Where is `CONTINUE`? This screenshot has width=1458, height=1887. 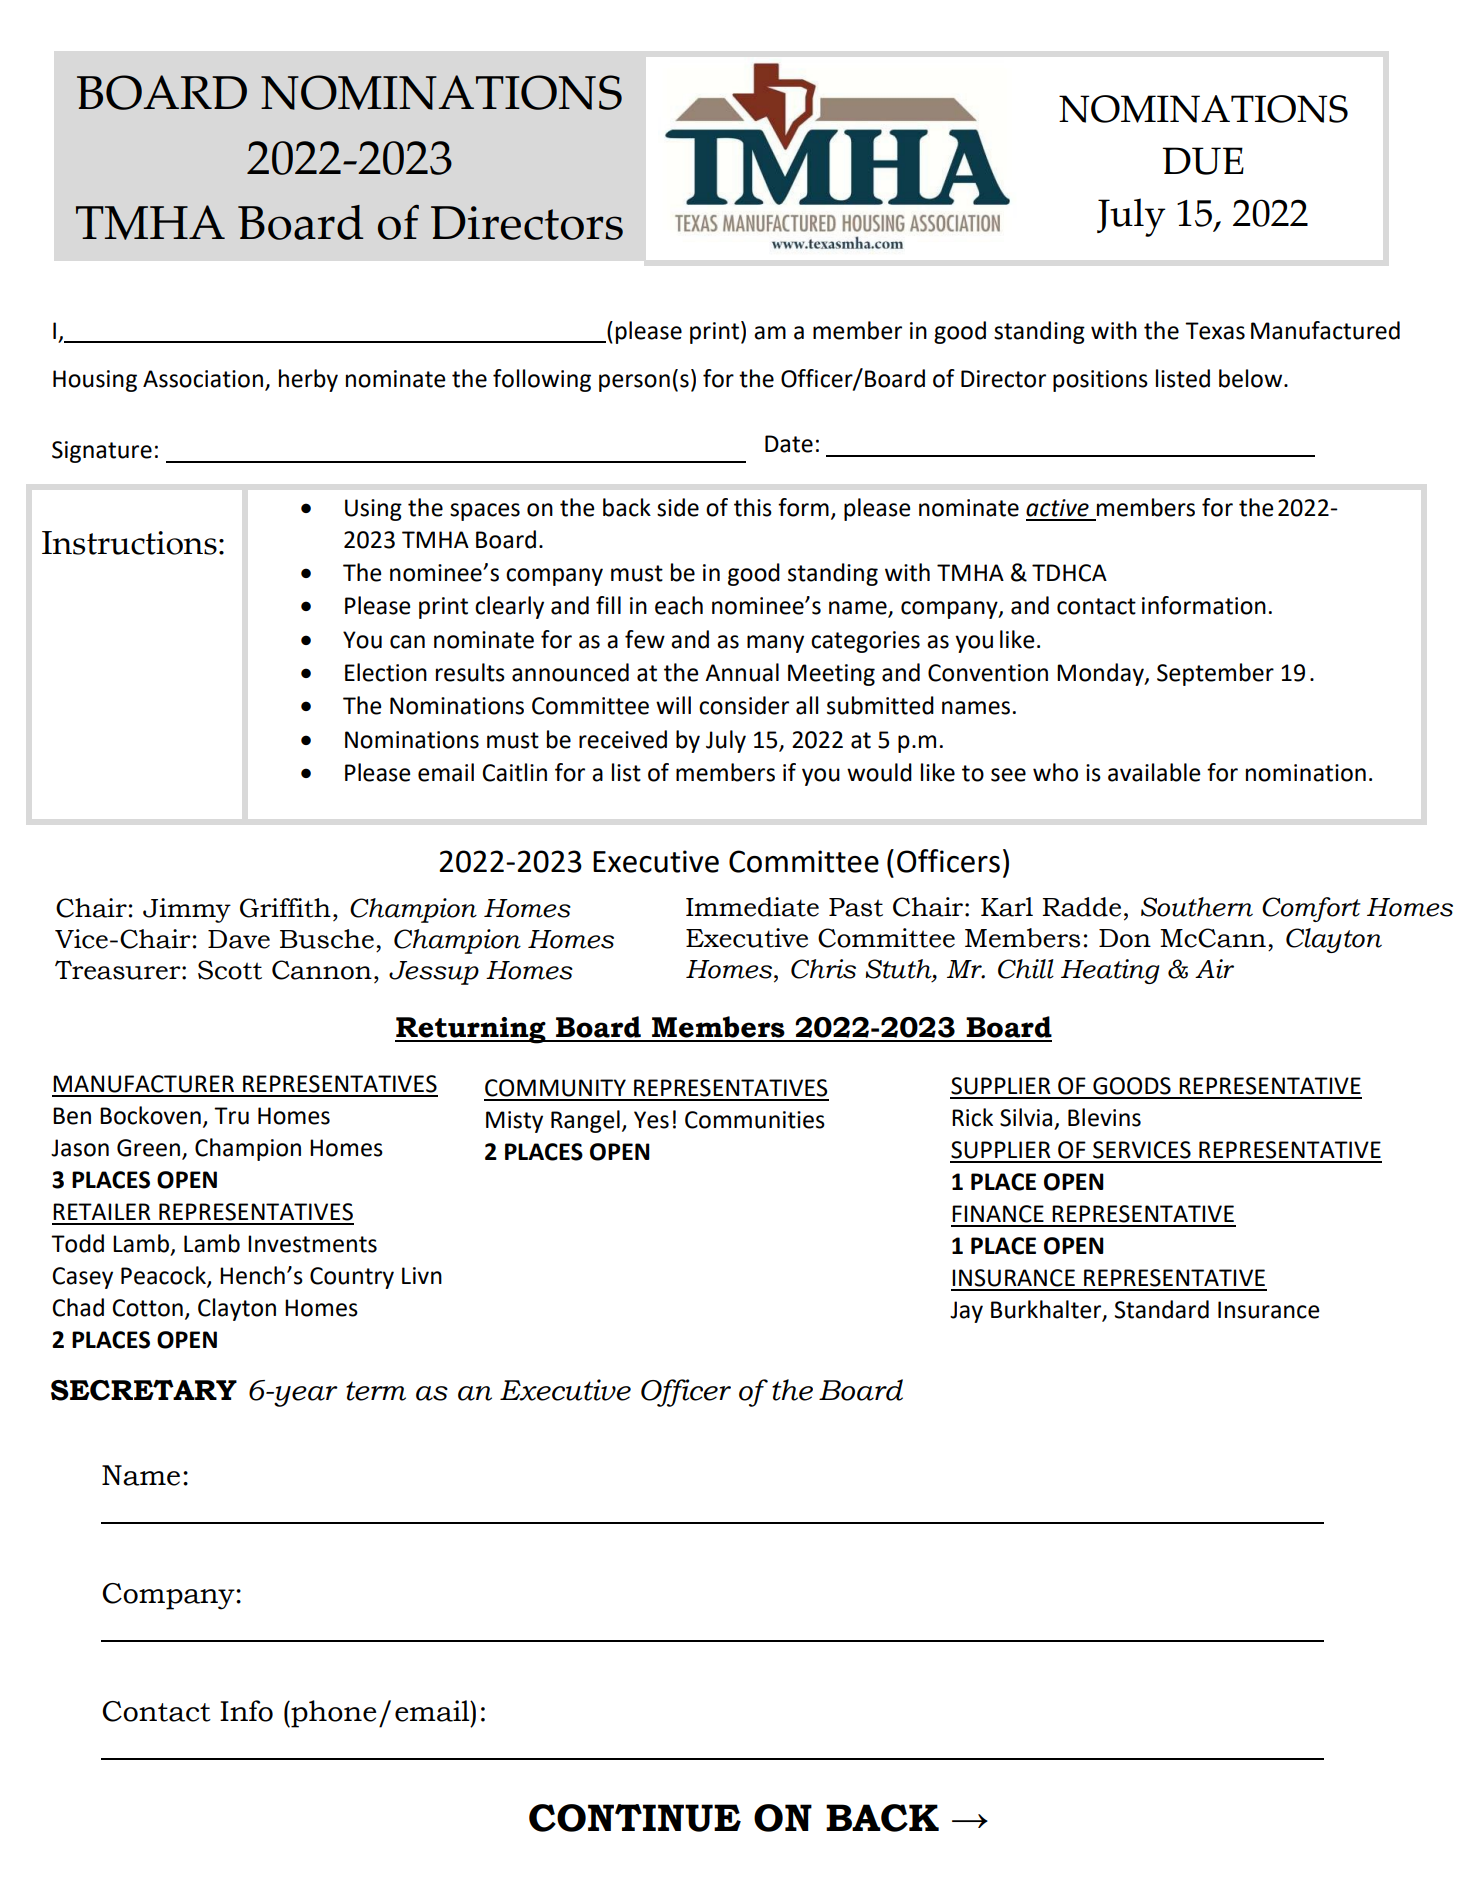 CONTINUE is located at coordinates (635, 1818).
